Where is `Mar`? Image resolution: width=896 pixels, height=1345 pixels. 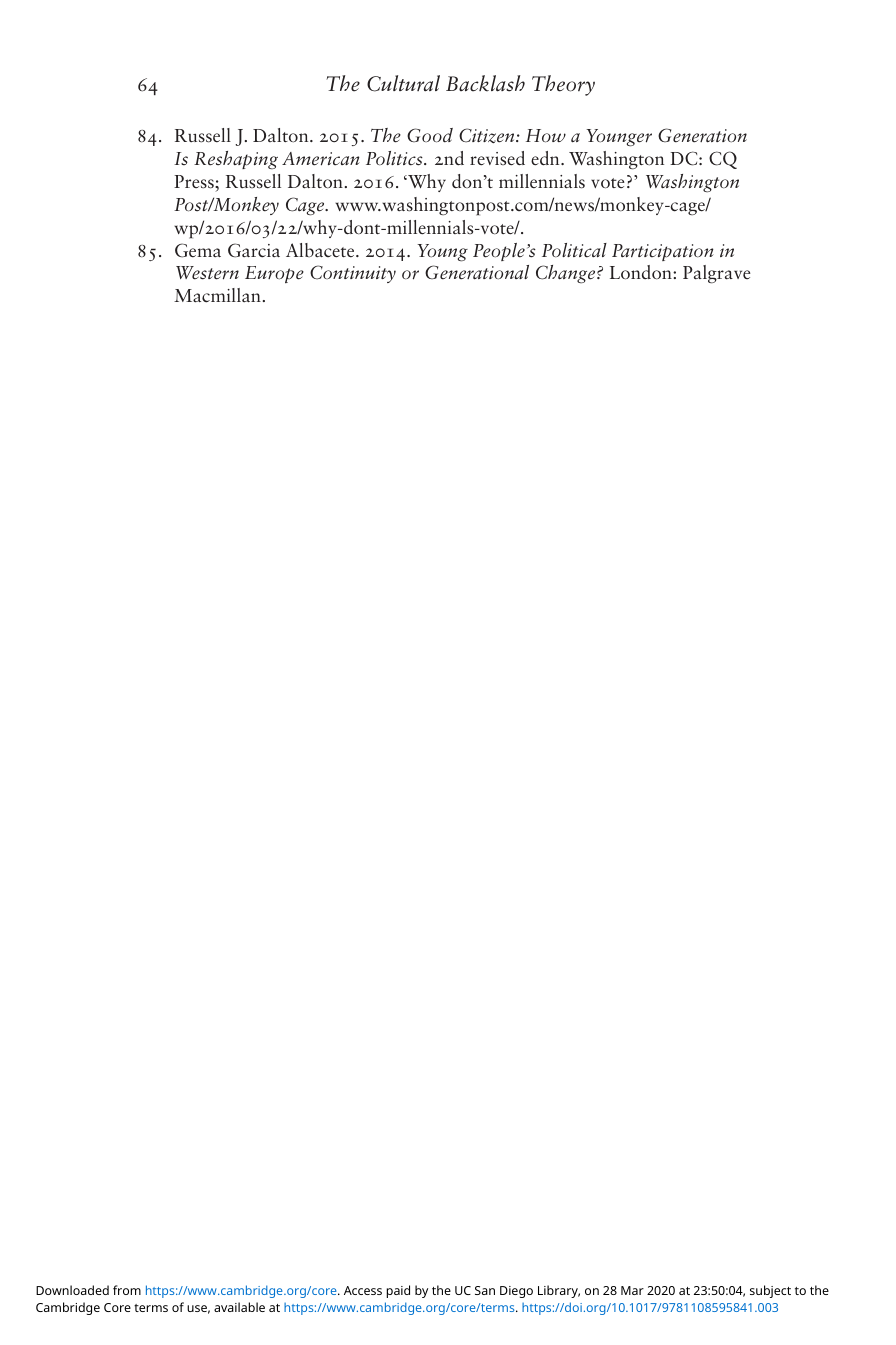 Mar is located at coordinates (632, 1290).
